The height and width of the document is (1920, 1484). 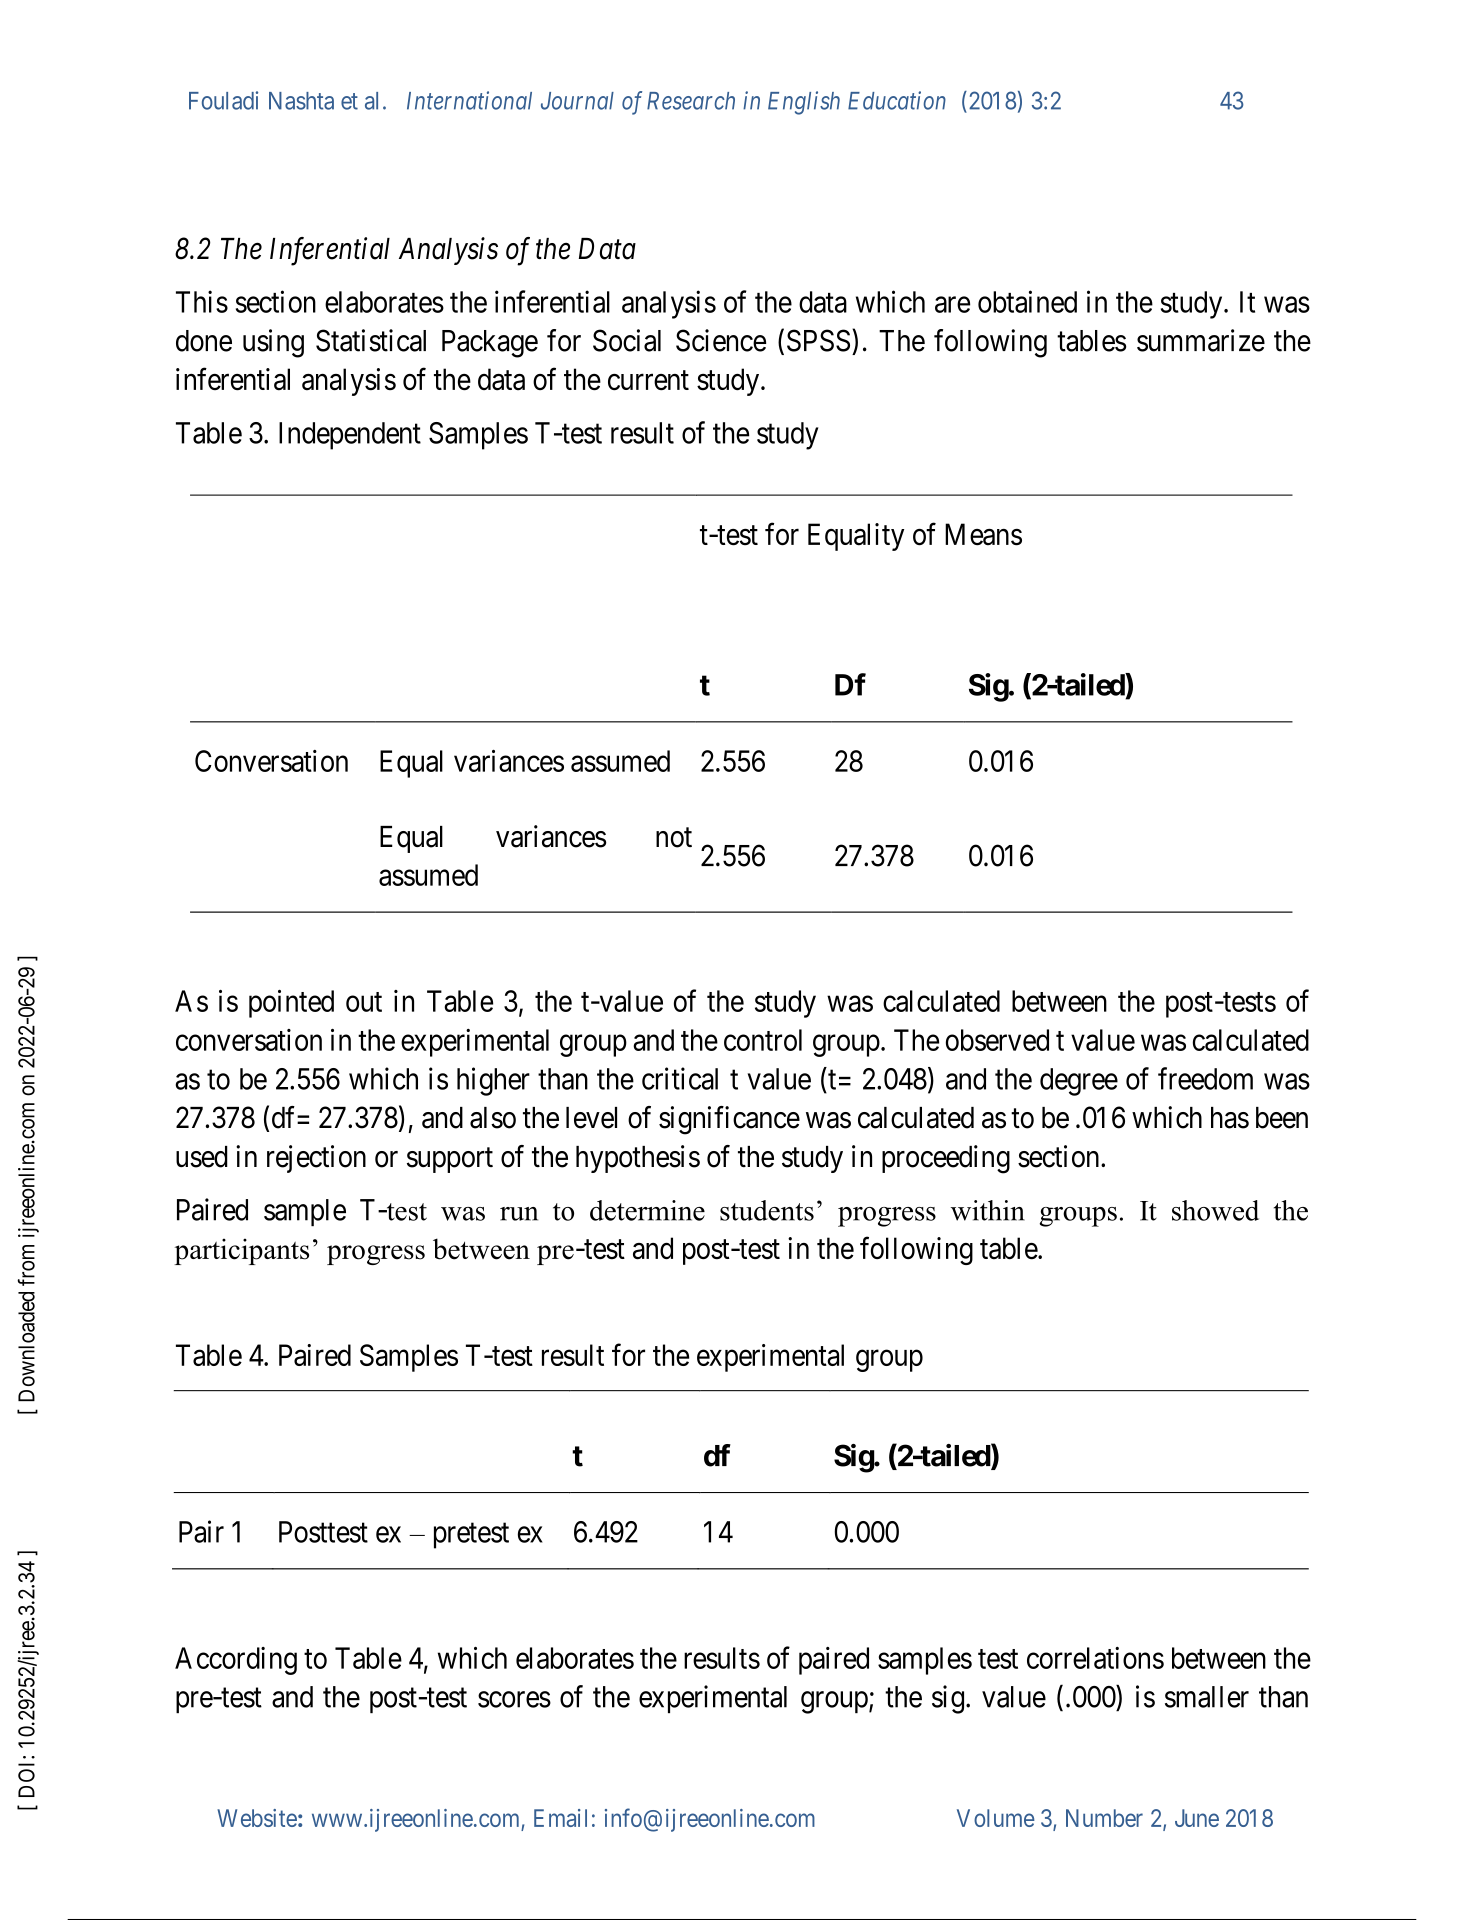 What do you see at coordinates (763, 1040) in the document?
I see `control` at bounding box center [763, 1040].
